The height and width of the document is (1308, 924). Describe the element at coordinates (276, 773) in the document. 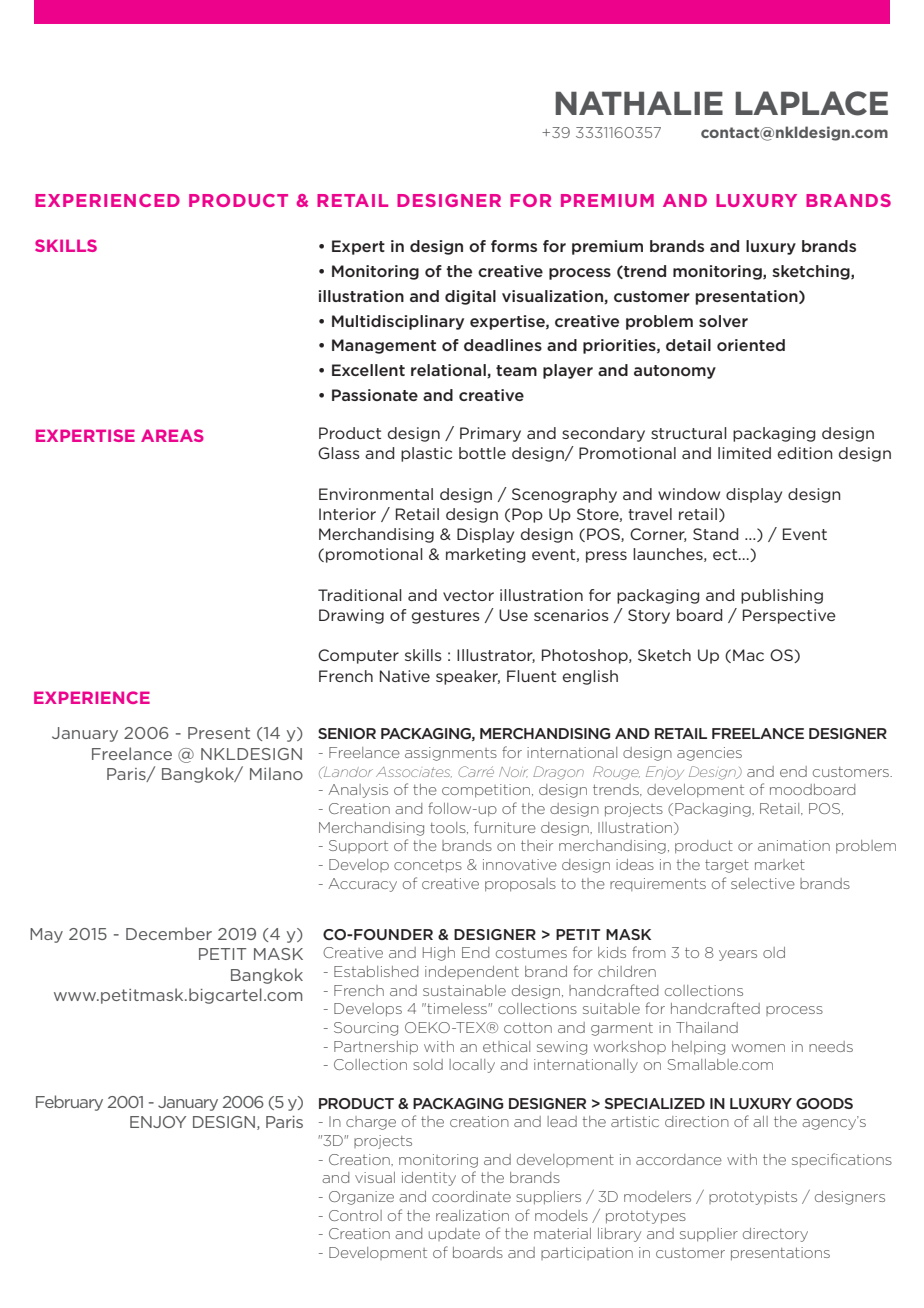

I see `Milano` at that location.
